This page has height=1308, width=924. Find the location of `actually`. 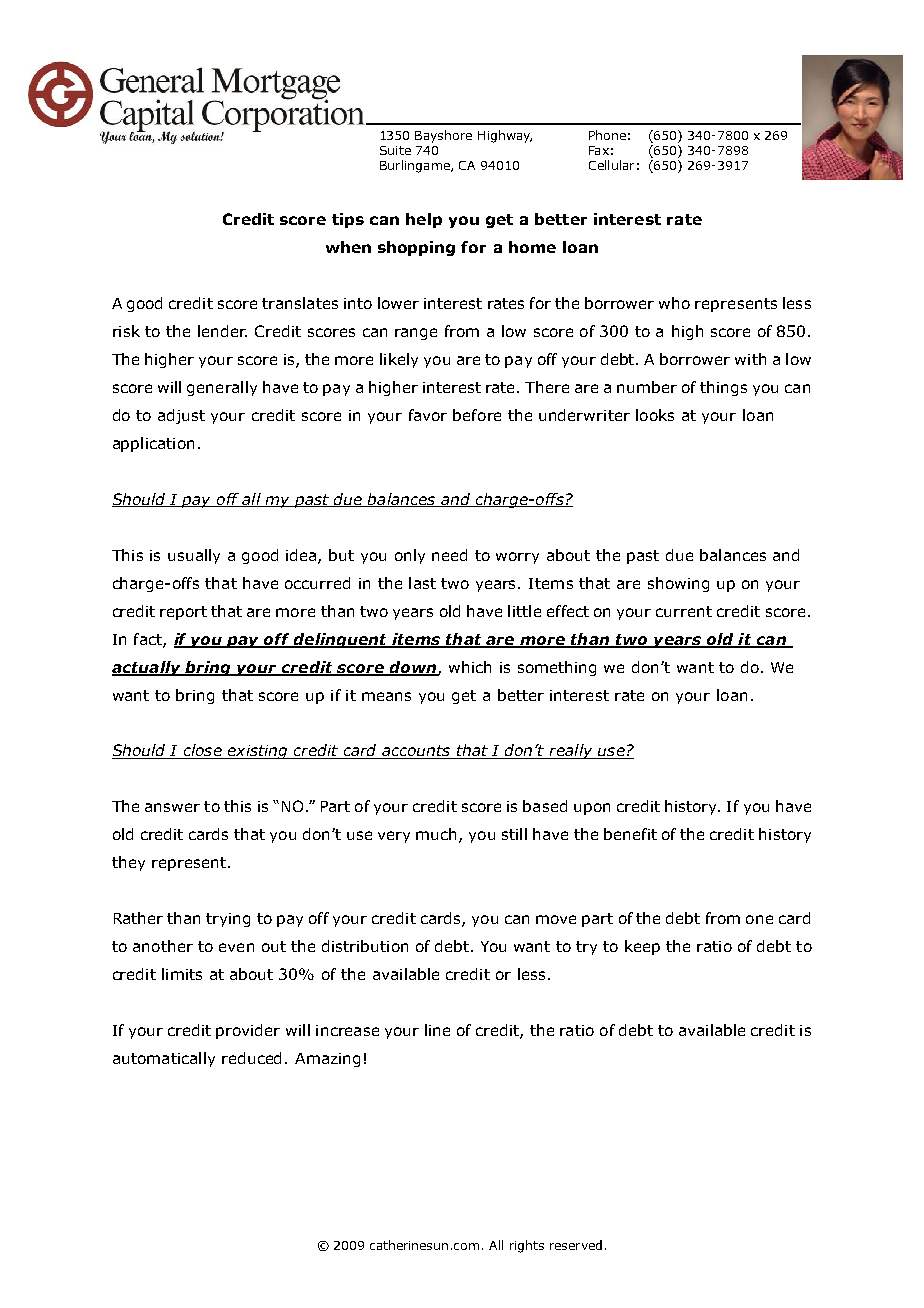

actually is located at coordinates (148, 668).
